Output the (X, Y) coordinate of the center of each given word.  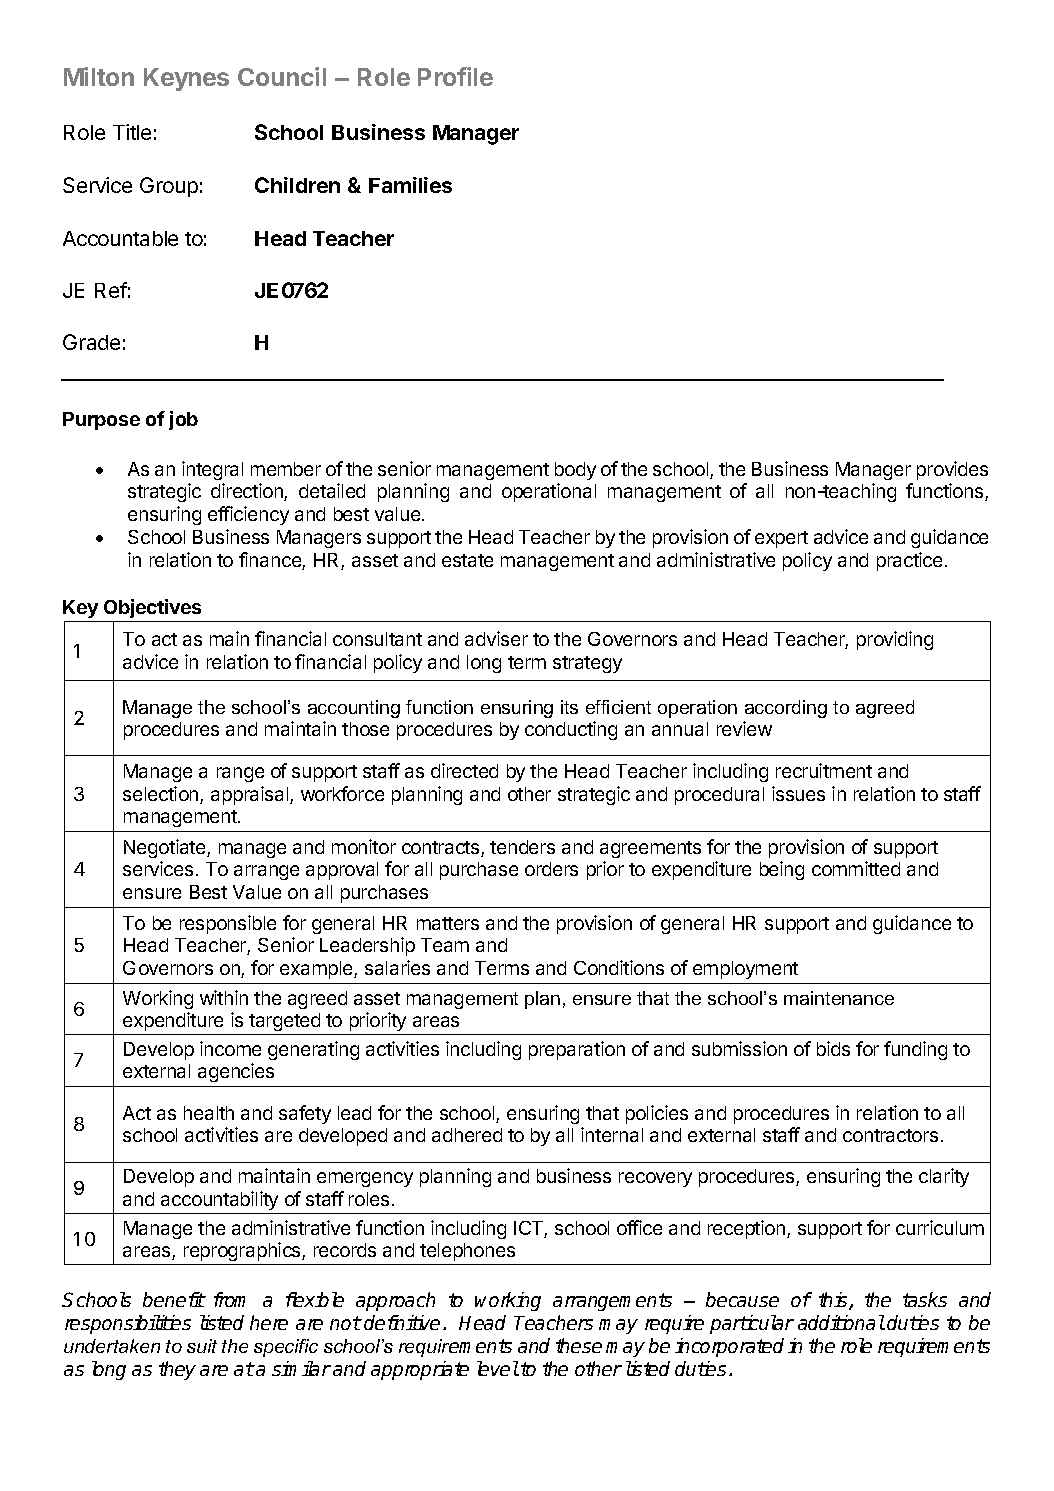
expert (781, 539)
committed (856, 868)
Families (410, 185)
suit (202, 1346)
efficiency (248, 515)
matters (448, 923)
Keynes (186, 79)
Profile (455, 76)
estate (467, 560)
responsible (228, 924)
